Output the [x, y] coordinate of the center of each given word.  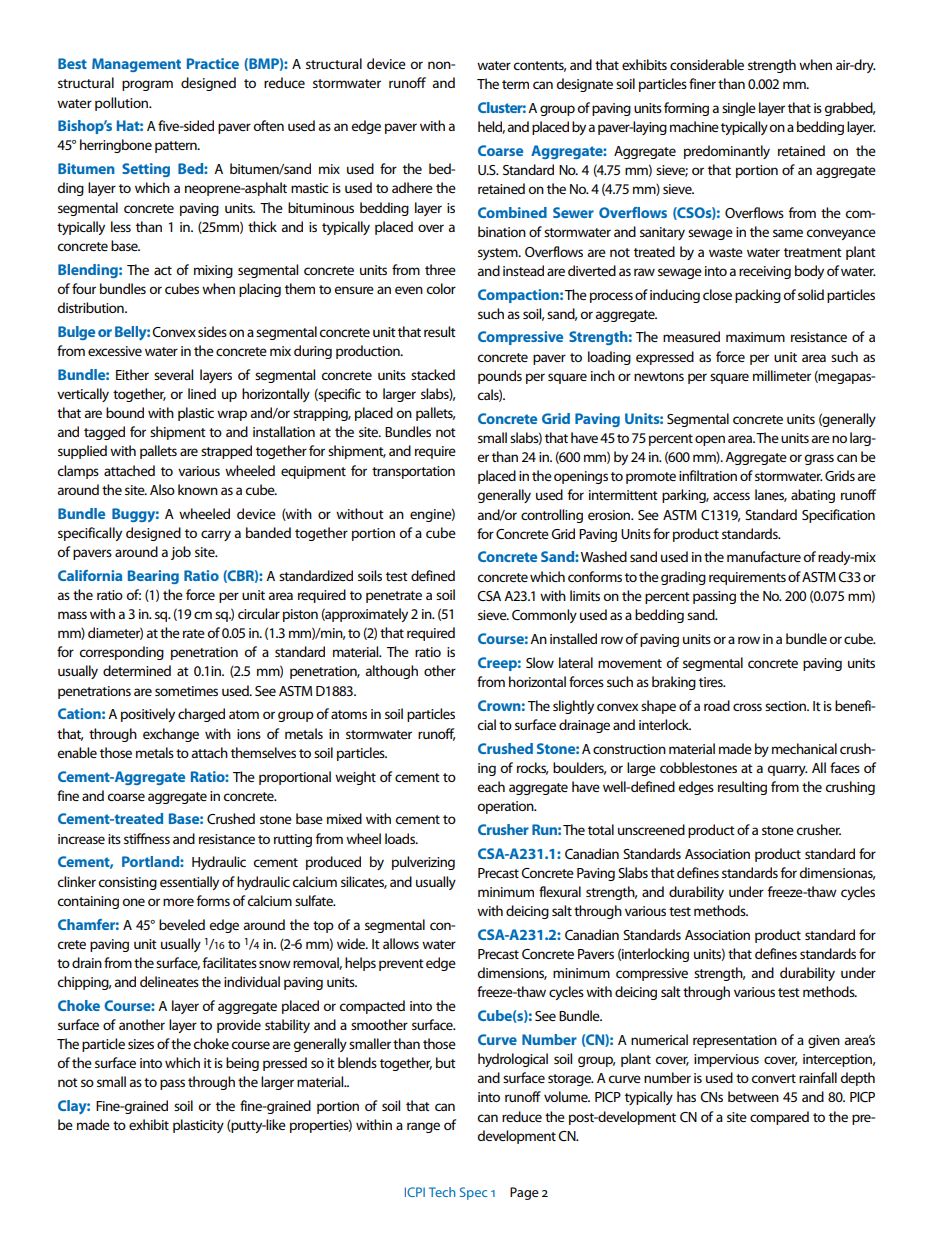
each [491, 786]
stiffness [147, 838]
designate [584, 85]
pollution [123, 104]
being [242, 1064]
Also [162, 489]
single [739, 109]
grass [819, 459]
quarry [787, 770]
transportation [413, 472]
